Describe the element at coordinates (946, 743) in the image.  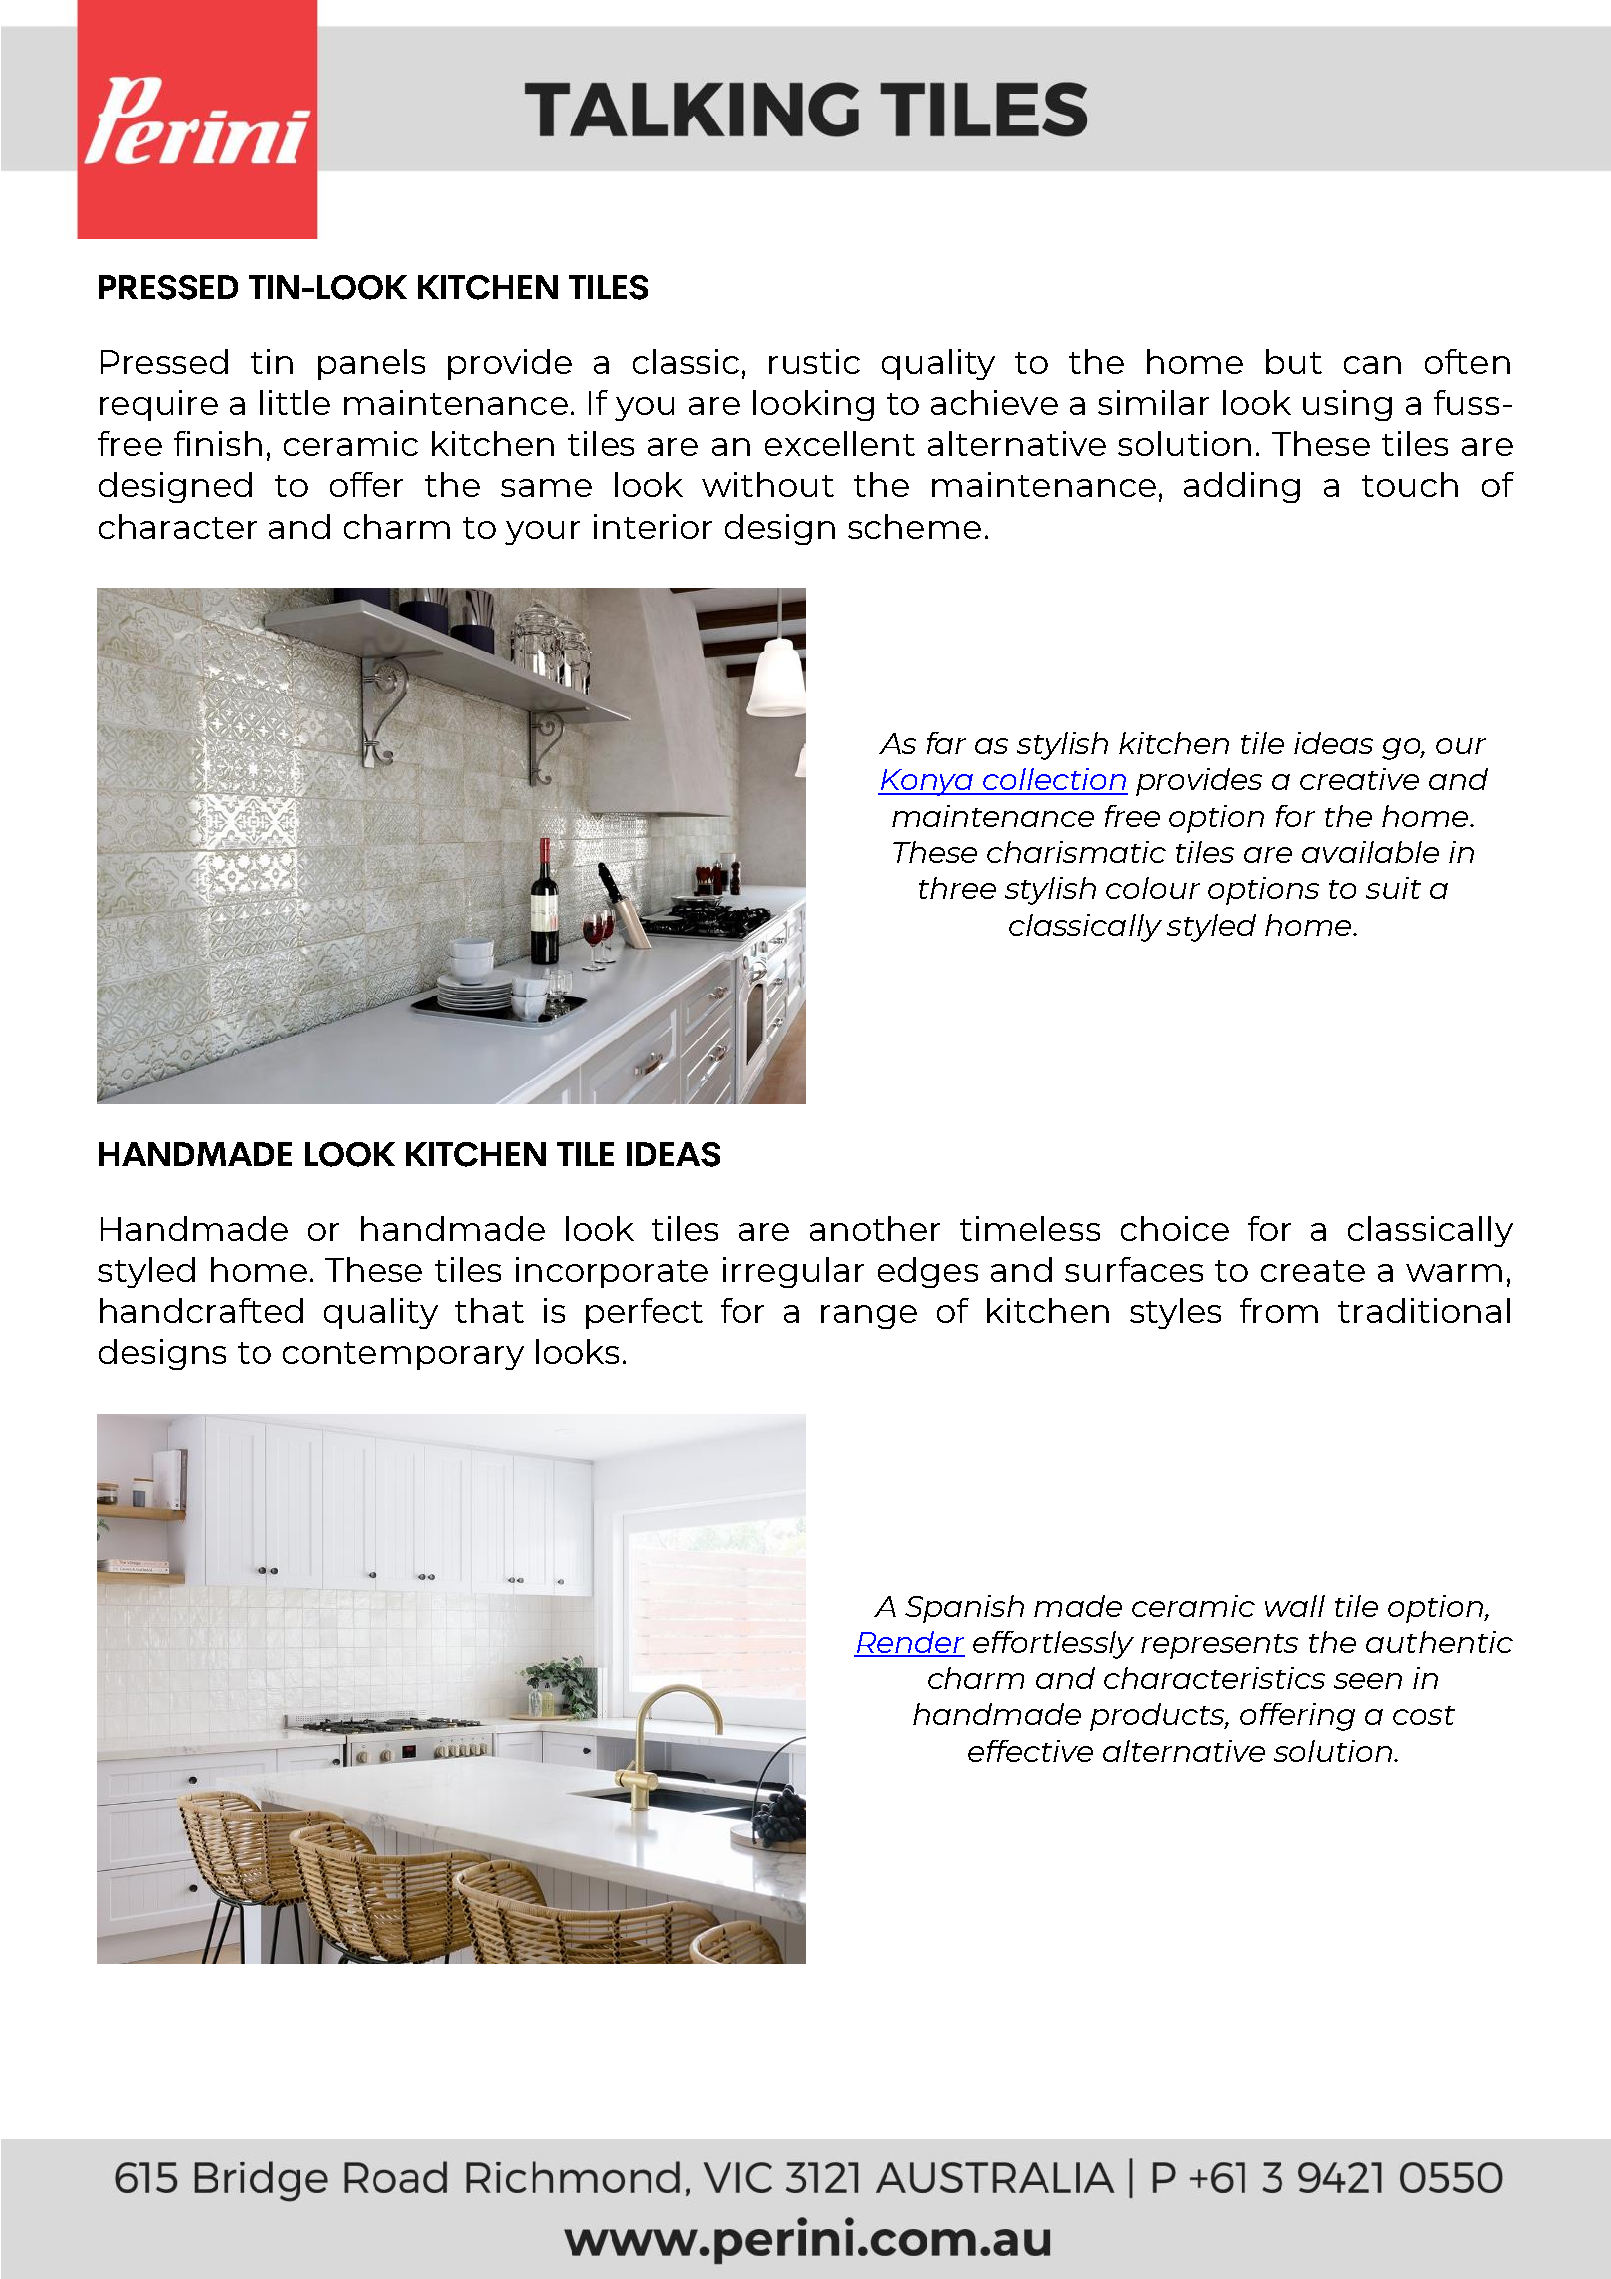
I see `far` at that location.
